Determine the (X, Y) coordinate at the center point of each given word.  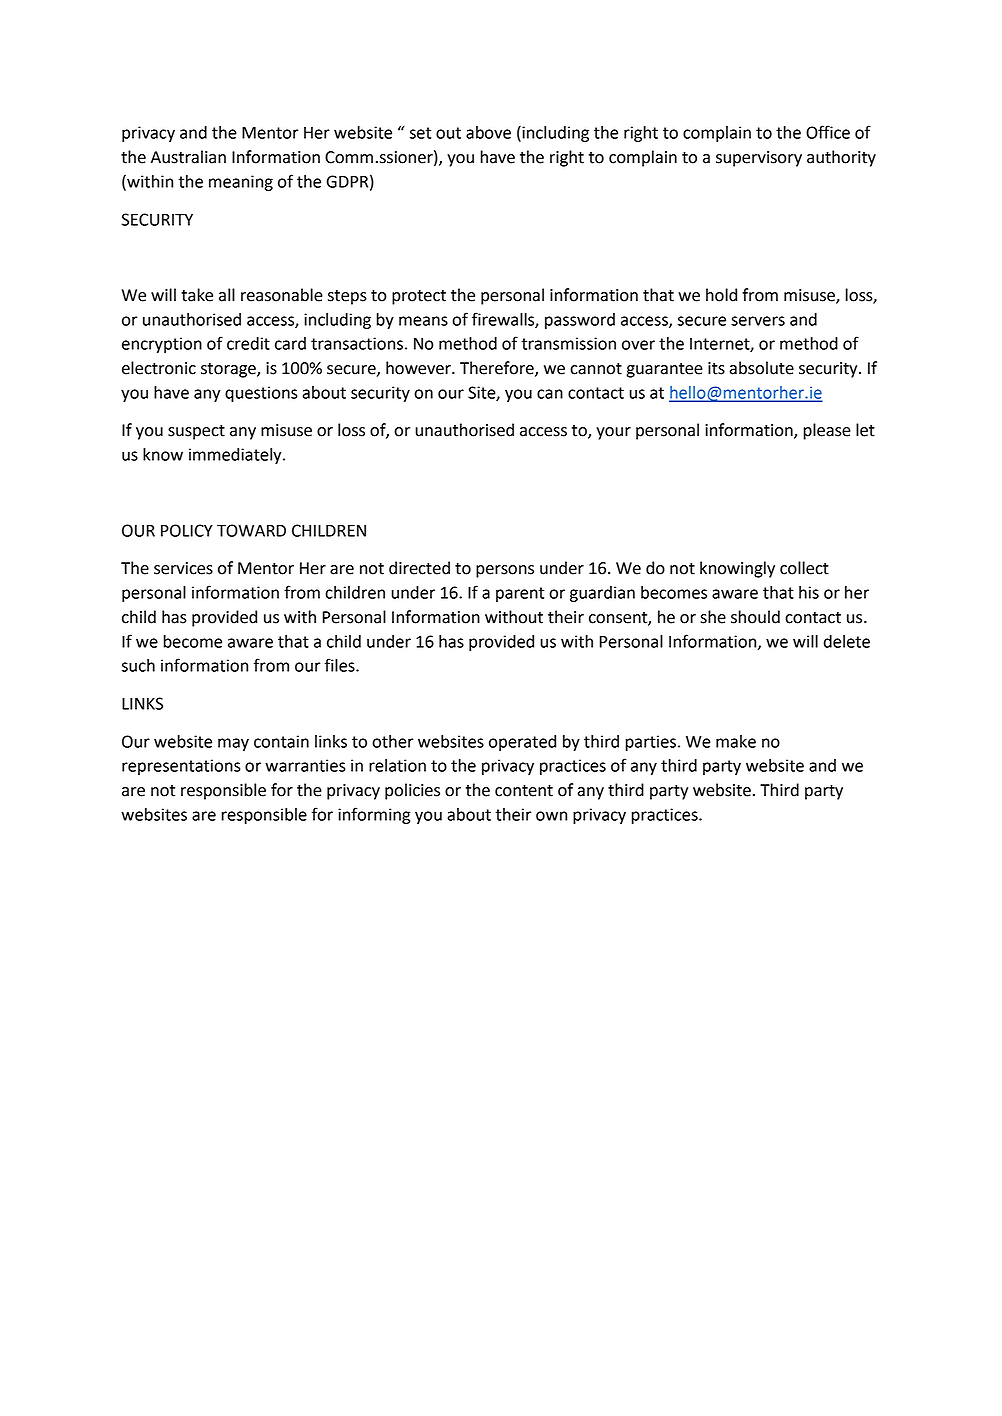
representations (181, 767)
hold (721, 295)
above (488, 132)
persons (505, 571)
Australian (188, 157)
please (827, 431)
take (197, 295)
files (341, 665)
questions (261, 394)
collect (804, 568)
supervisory (759, 159)
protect (419, 297)
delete (847, 641)
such (138, 665)
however (419, 368)
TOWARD (251, 530)
